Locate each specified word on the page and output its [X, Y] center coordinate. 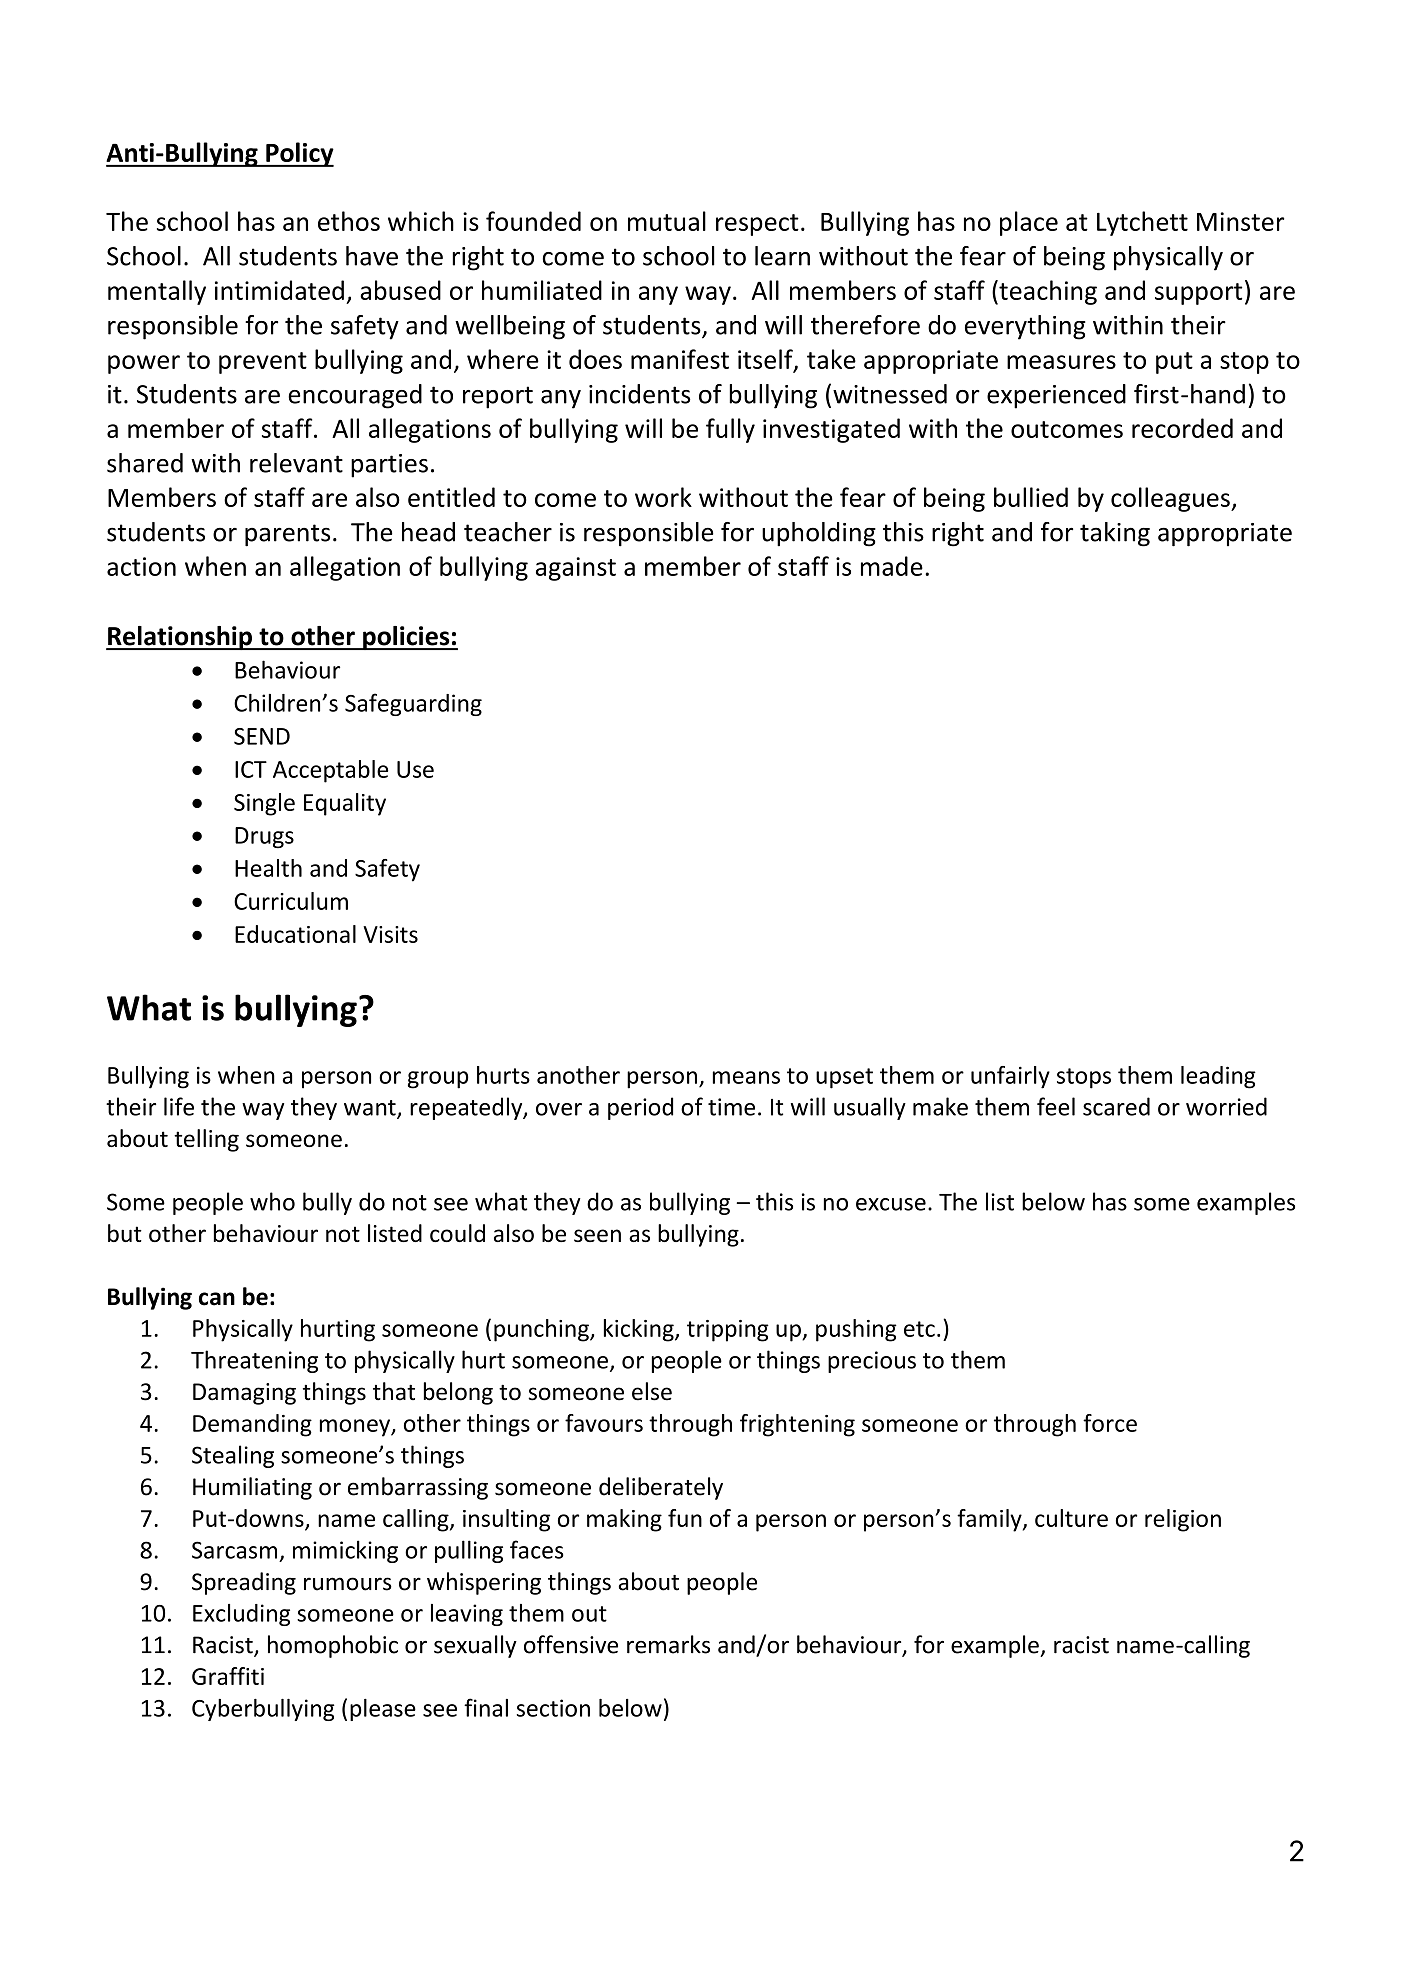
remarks [668, 1644]
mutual [667, 221]
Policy [299, 154]
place [1029, 223]
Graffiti [228, 1676]
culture [1071, 1518]
